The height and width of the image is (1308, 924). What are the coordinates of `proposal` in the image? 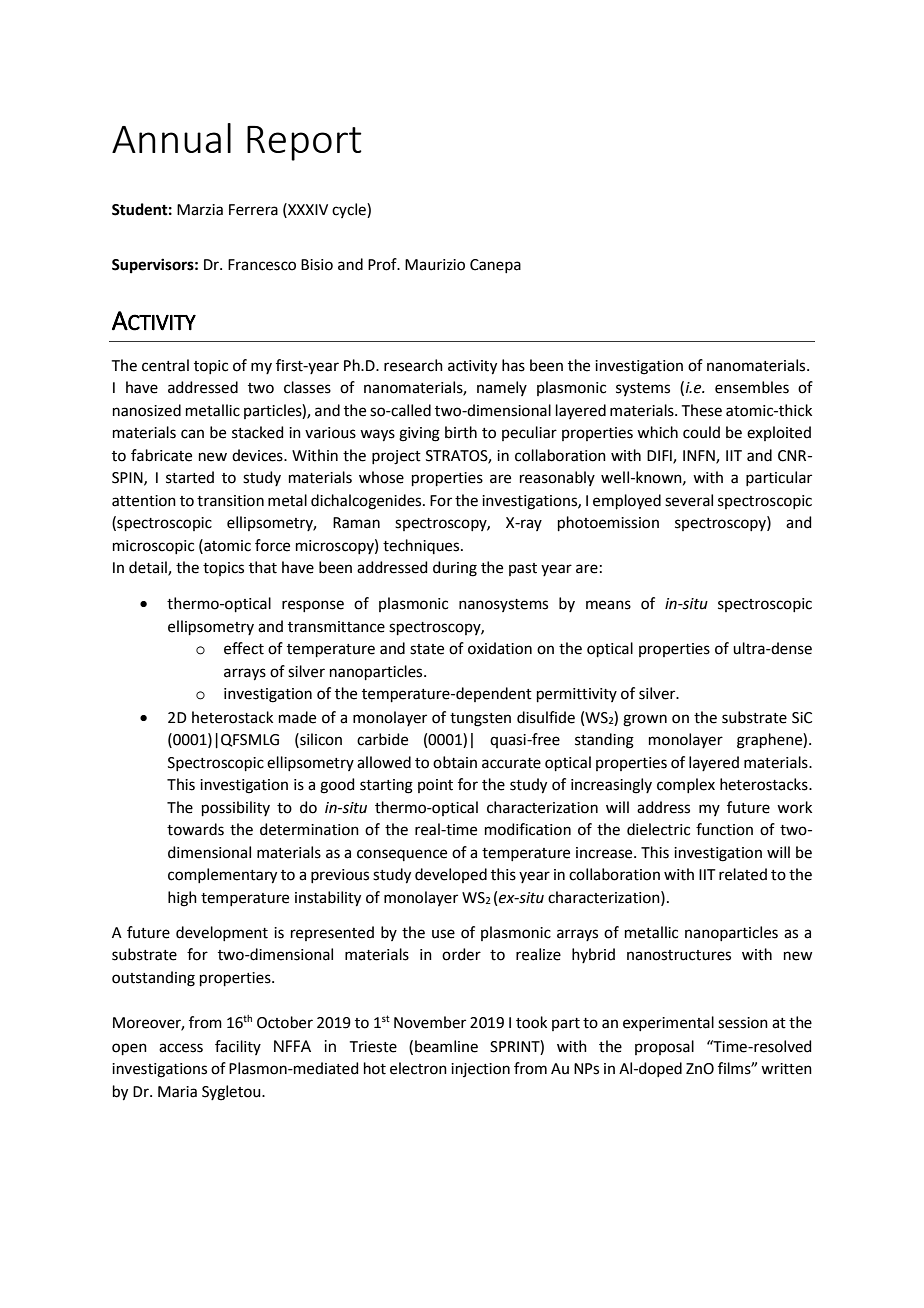 It's located at (664, 1047).
